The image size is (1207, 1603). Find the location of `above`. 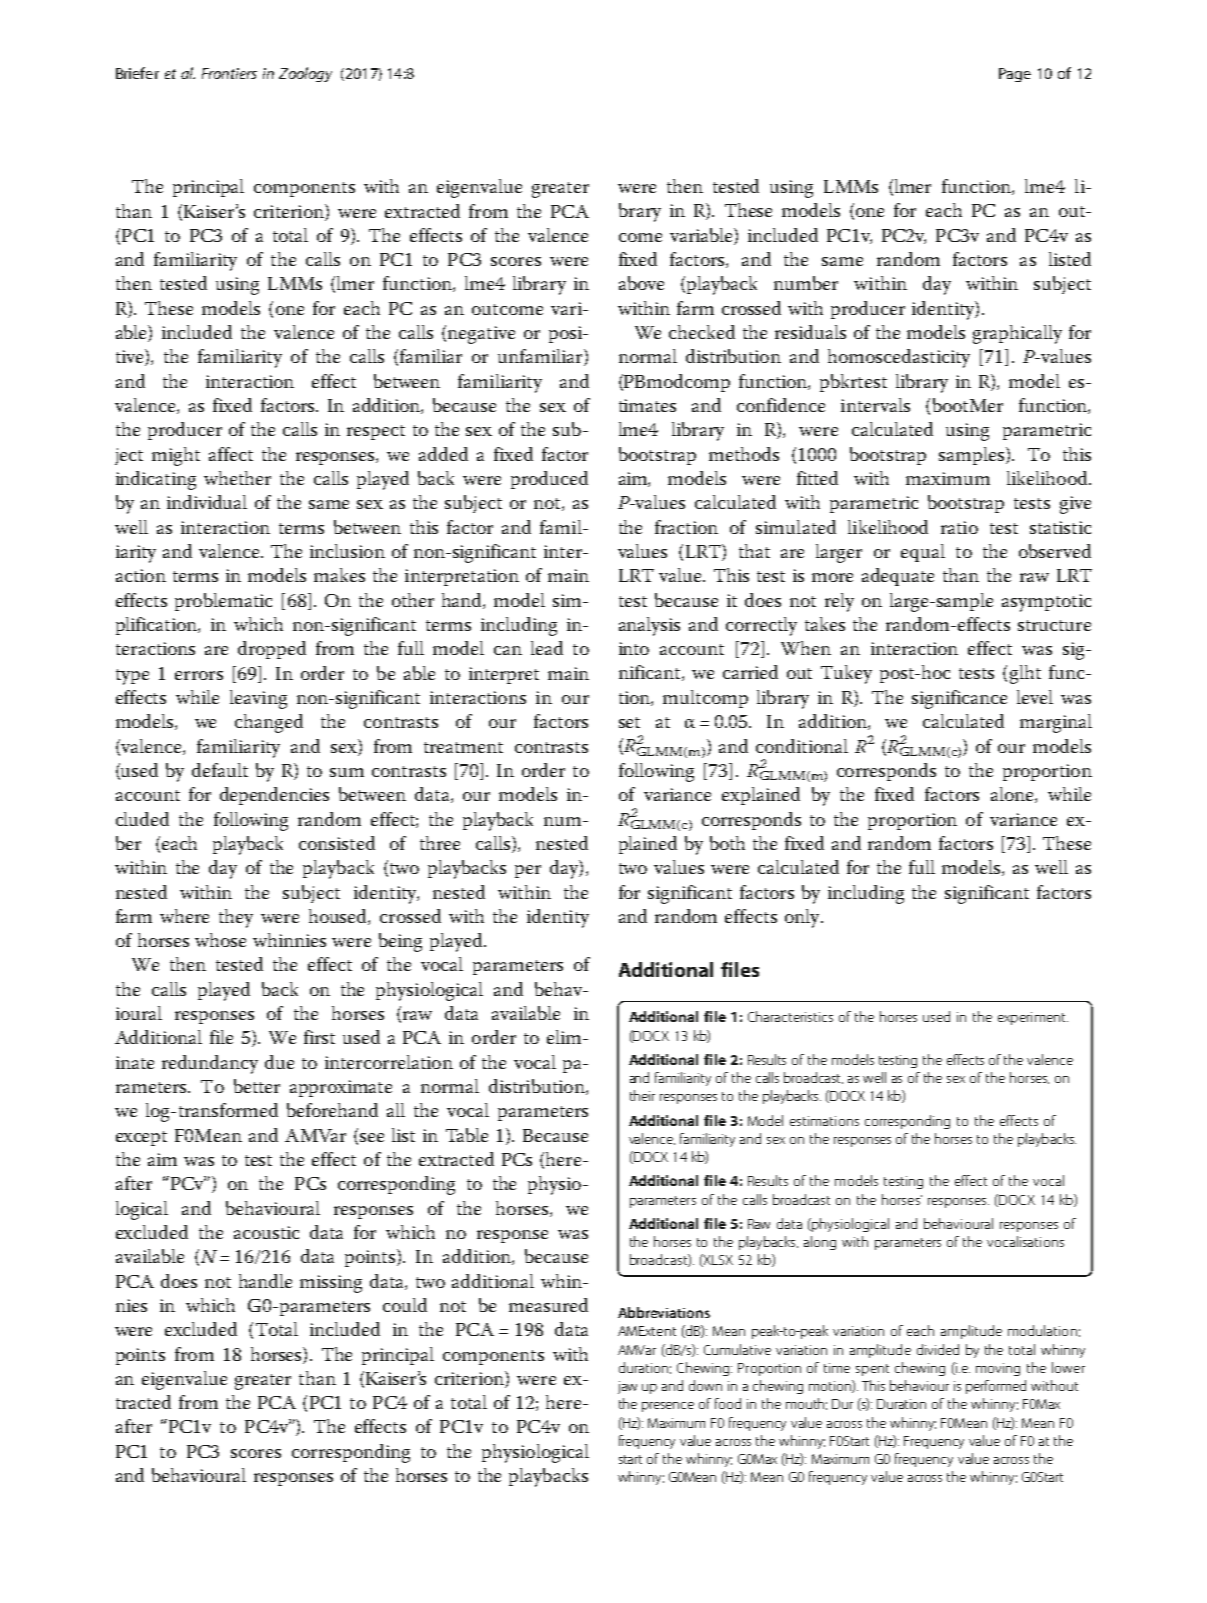

above is located at coordinates (641, 283).
